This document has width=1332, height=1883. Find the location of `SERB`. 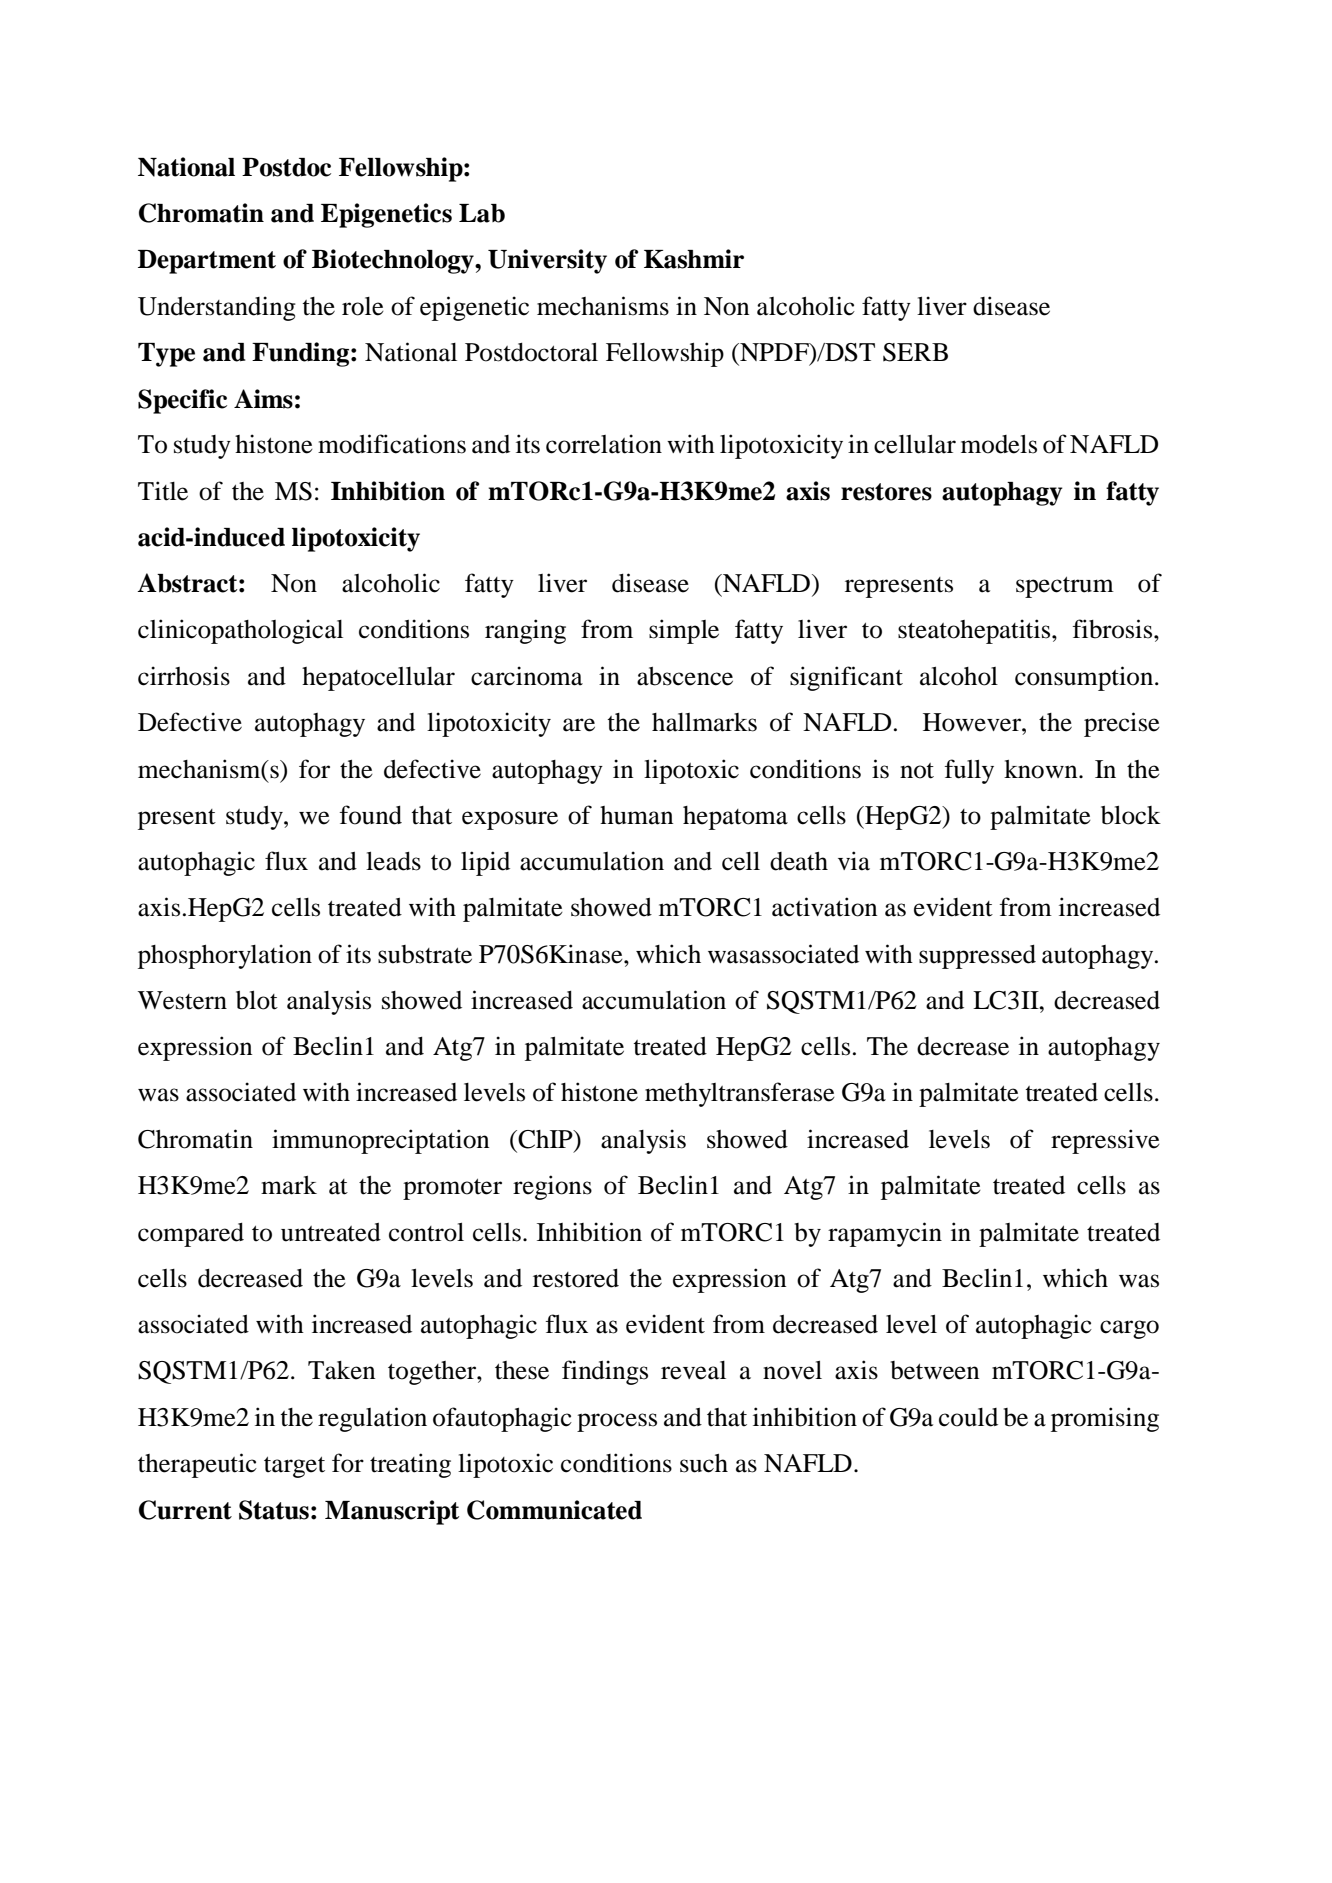

SERB is located at coordinates (915, 352).
